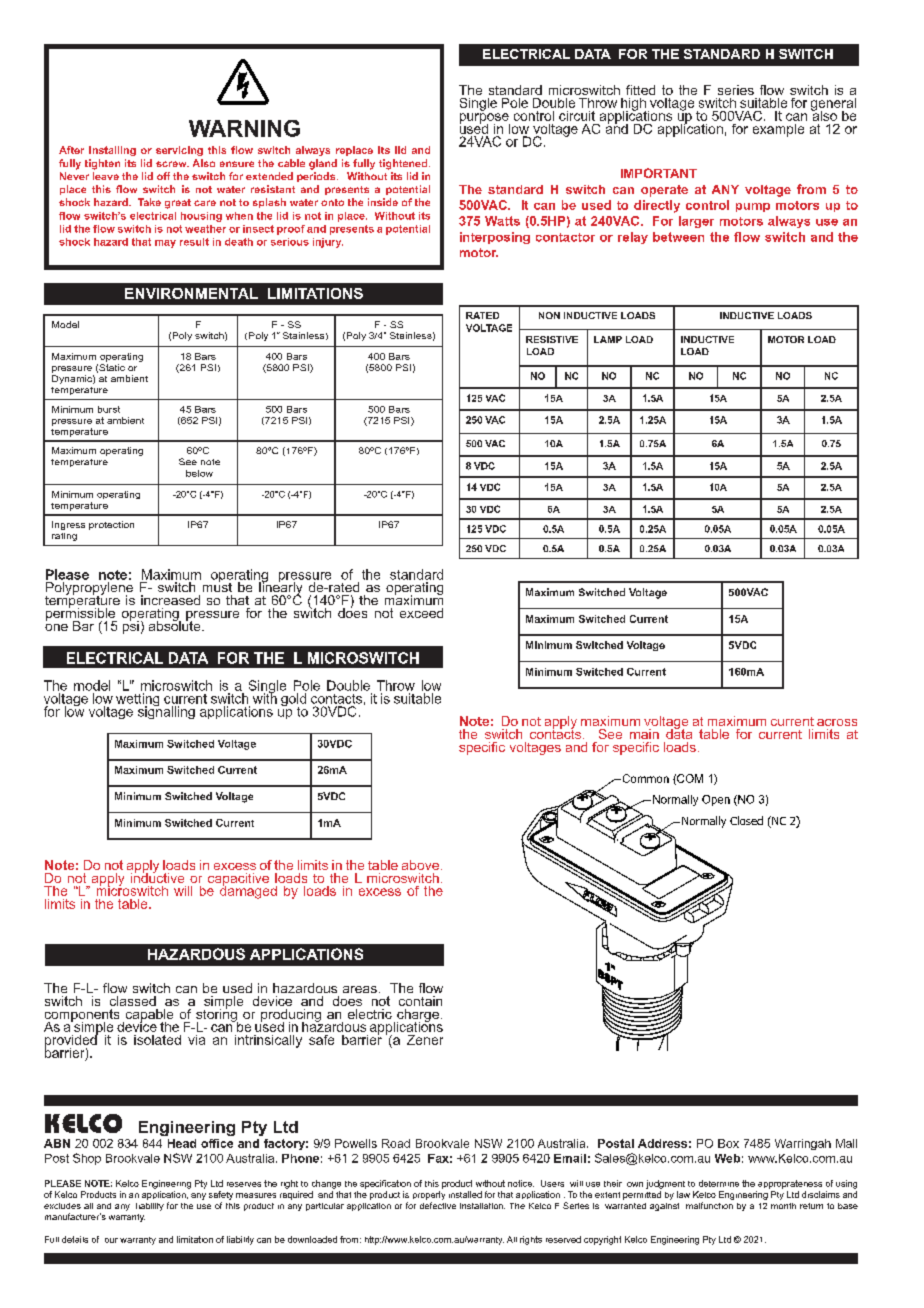  Describe the element at coordinates (420, 865) in the screenshot. I see `above` at that location.
